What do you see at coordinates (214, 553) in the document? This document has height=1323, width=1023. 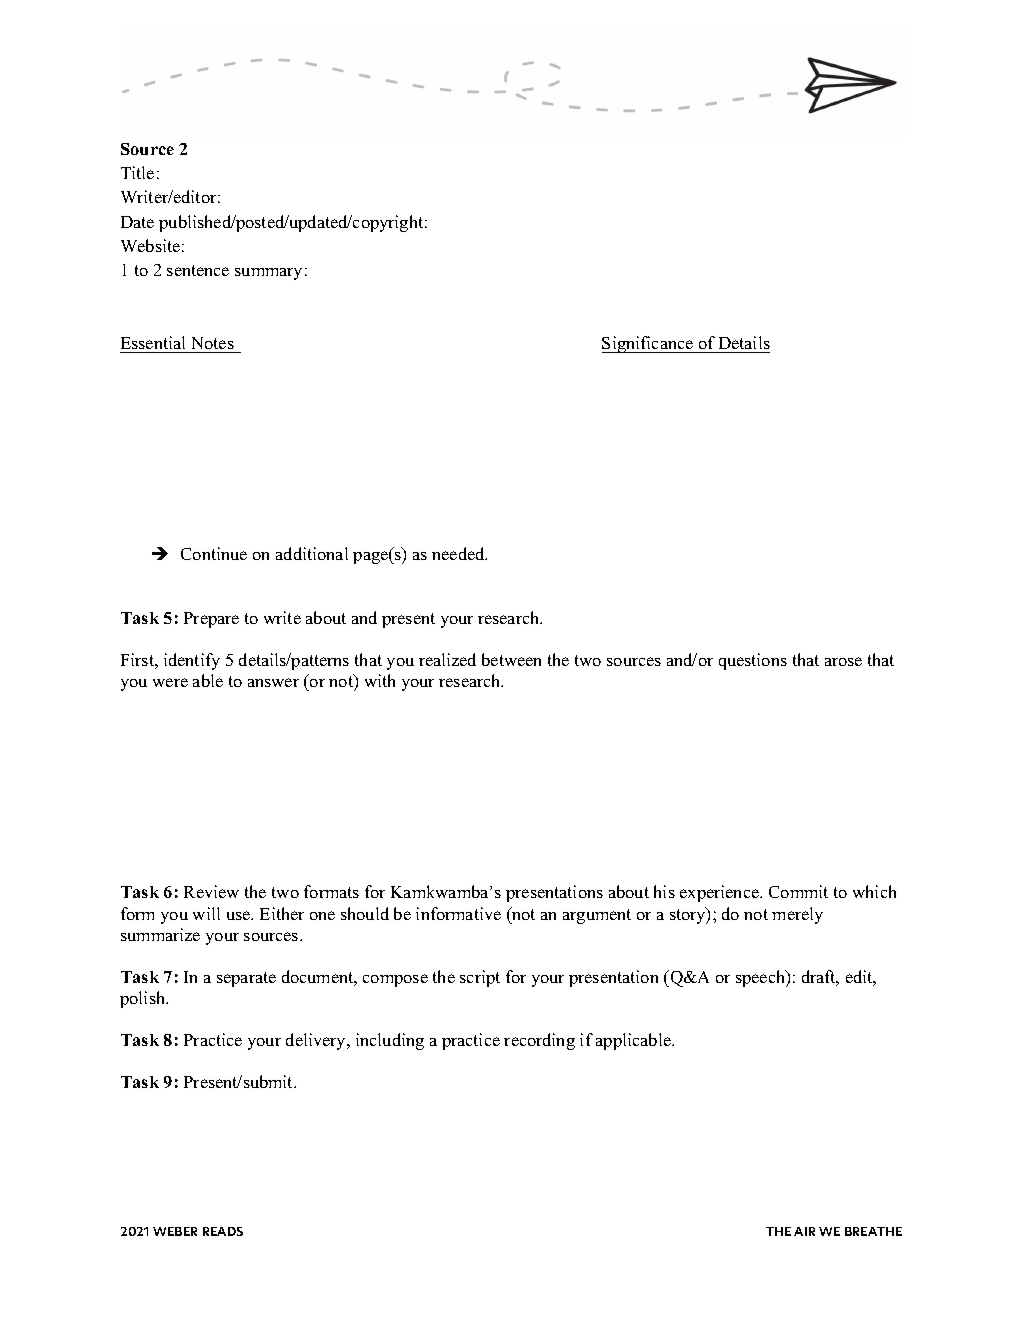 I see `Continue` at bounding box center [214, 553].
